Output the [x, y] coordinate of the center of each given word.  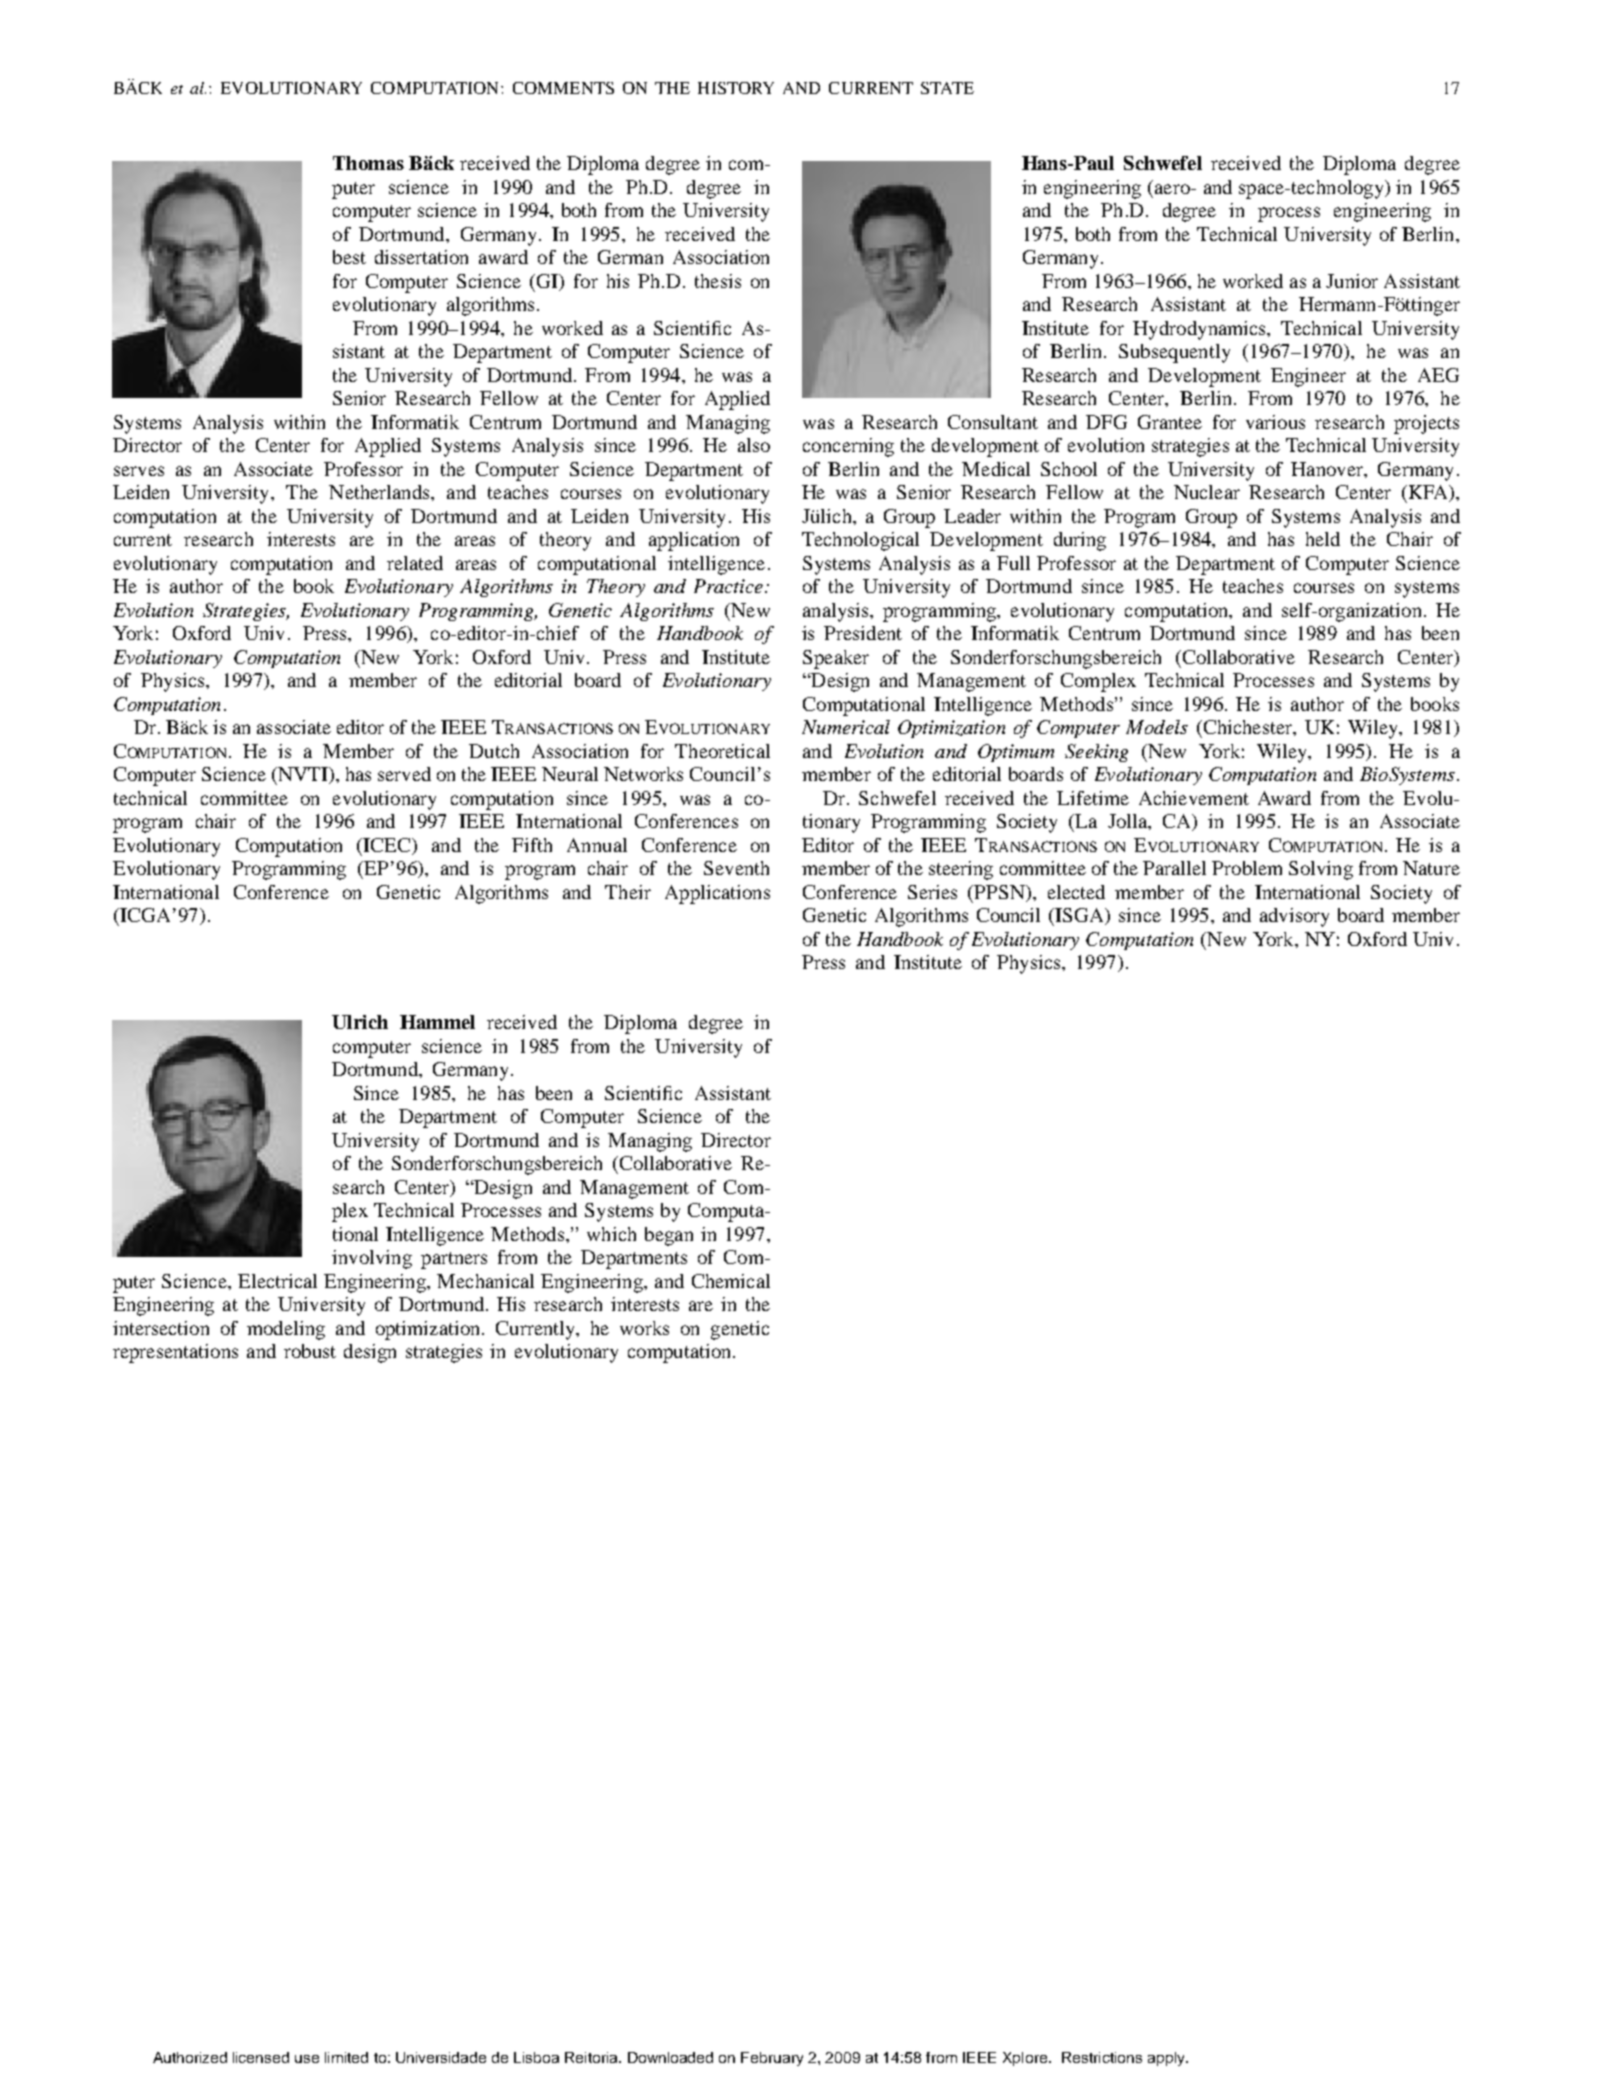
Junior [1352, 281]
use [307, 2059]
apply [1167, 2059]
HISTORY [736, 88]
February [772, 2059]
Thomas [368, 163]
